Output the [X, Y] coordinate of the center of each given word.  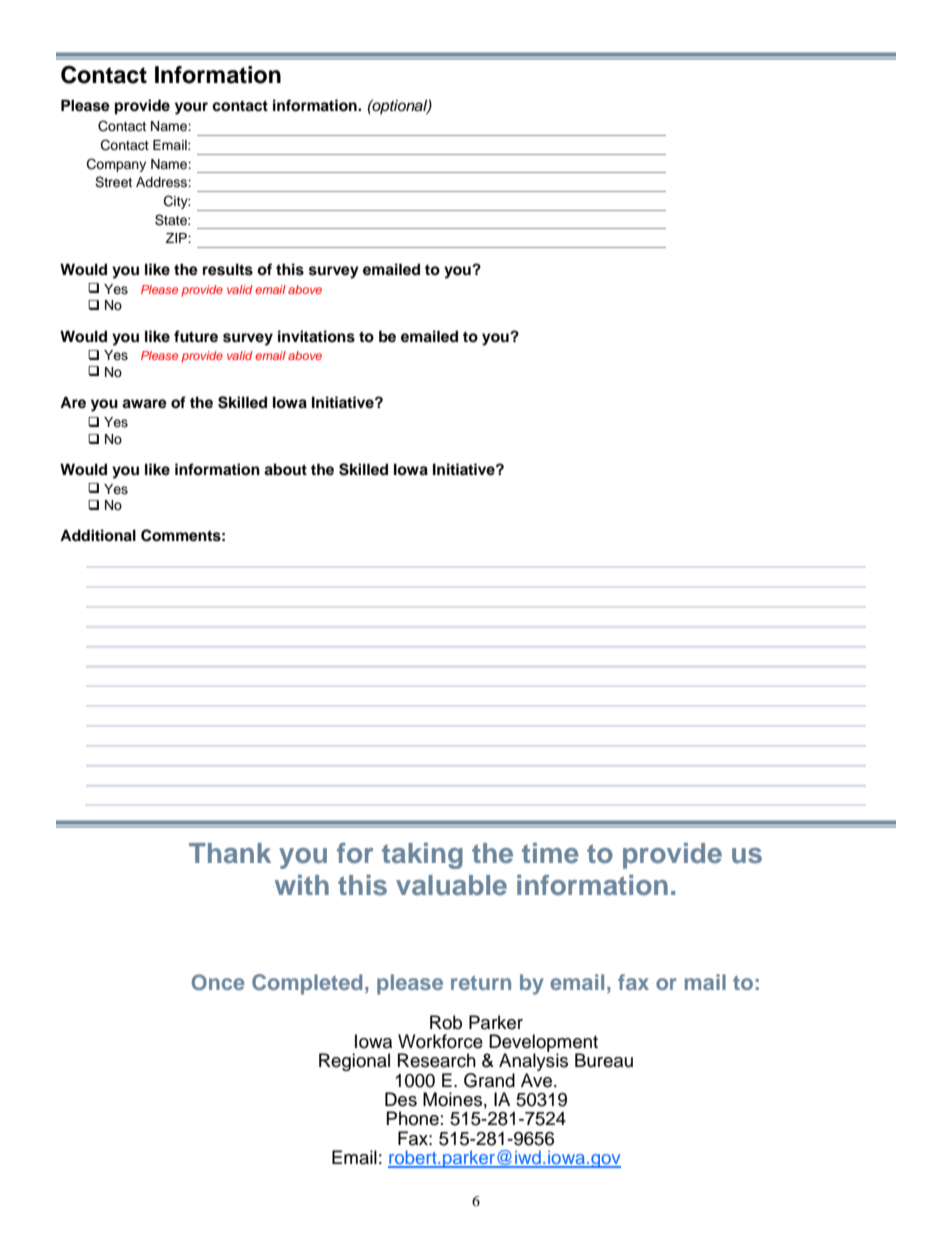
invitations [316, 336]
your [191, 108]
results [228, 269]
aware [144, 404]
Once [218, 982]
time [550, 853]
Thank [230, 853]
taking [422, 856]
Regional [354, 1062]
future [196, 336]
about [285, 469]
